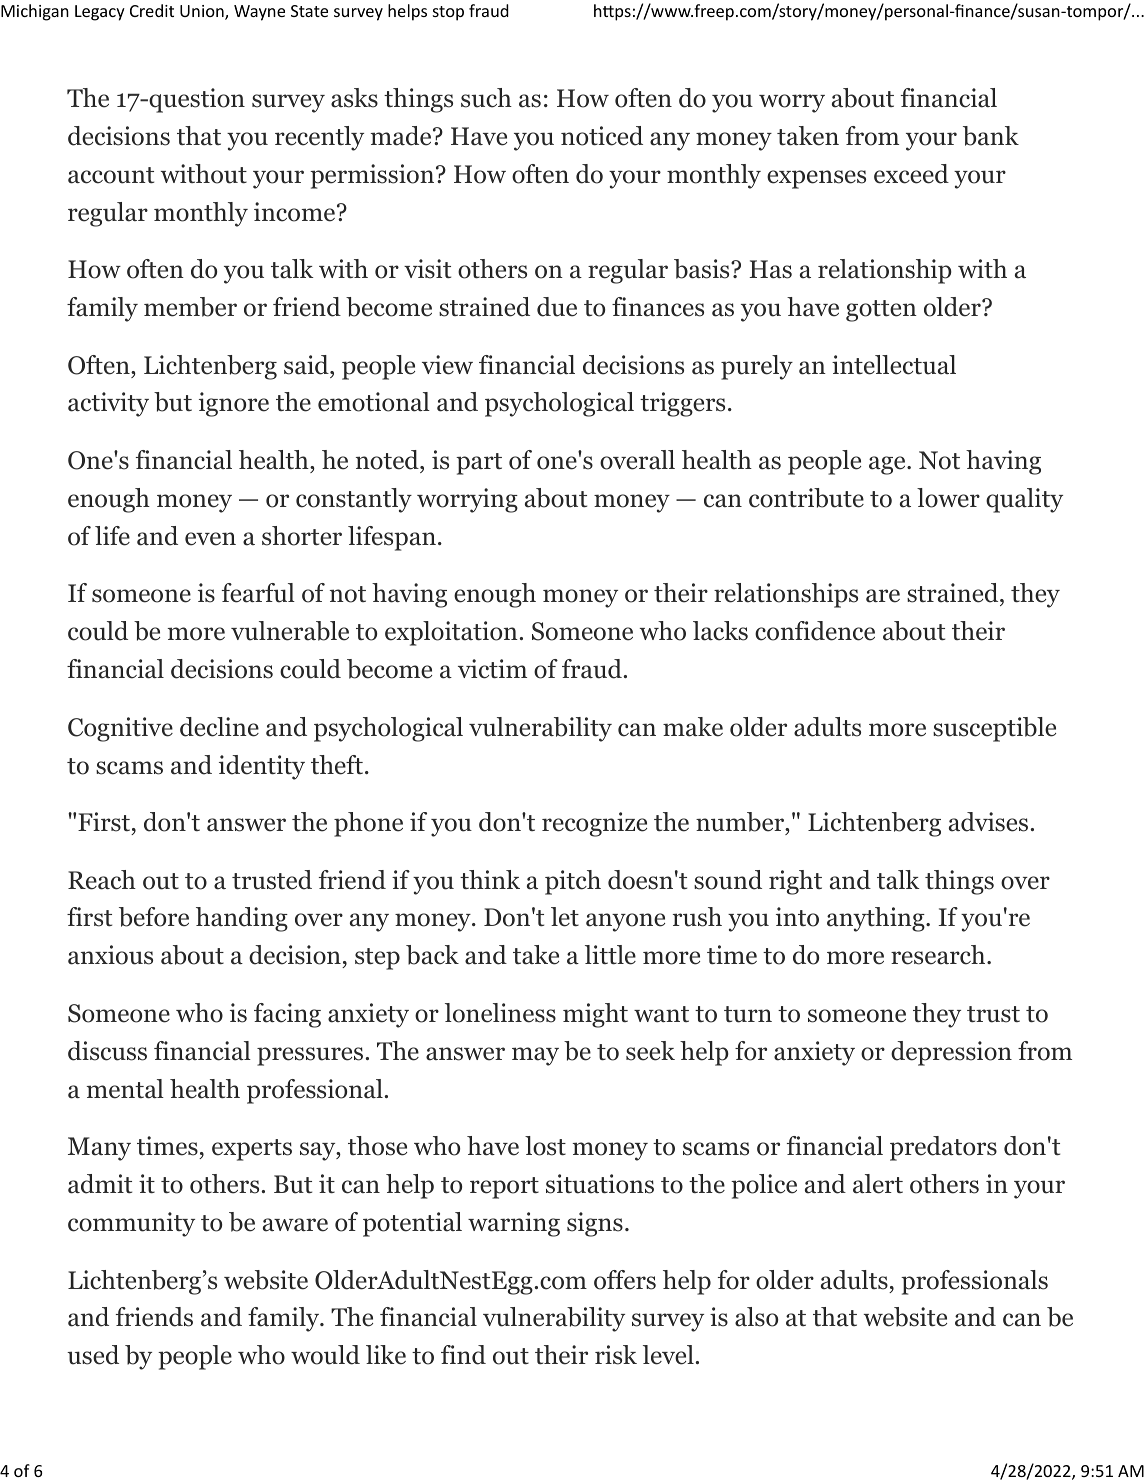 Image resolution: width=1145 pixels, height=1482 pixels. What do you see at coordinates (876, 919) in the screenshot?
I see `anything` at bounding box center [876, 919].
